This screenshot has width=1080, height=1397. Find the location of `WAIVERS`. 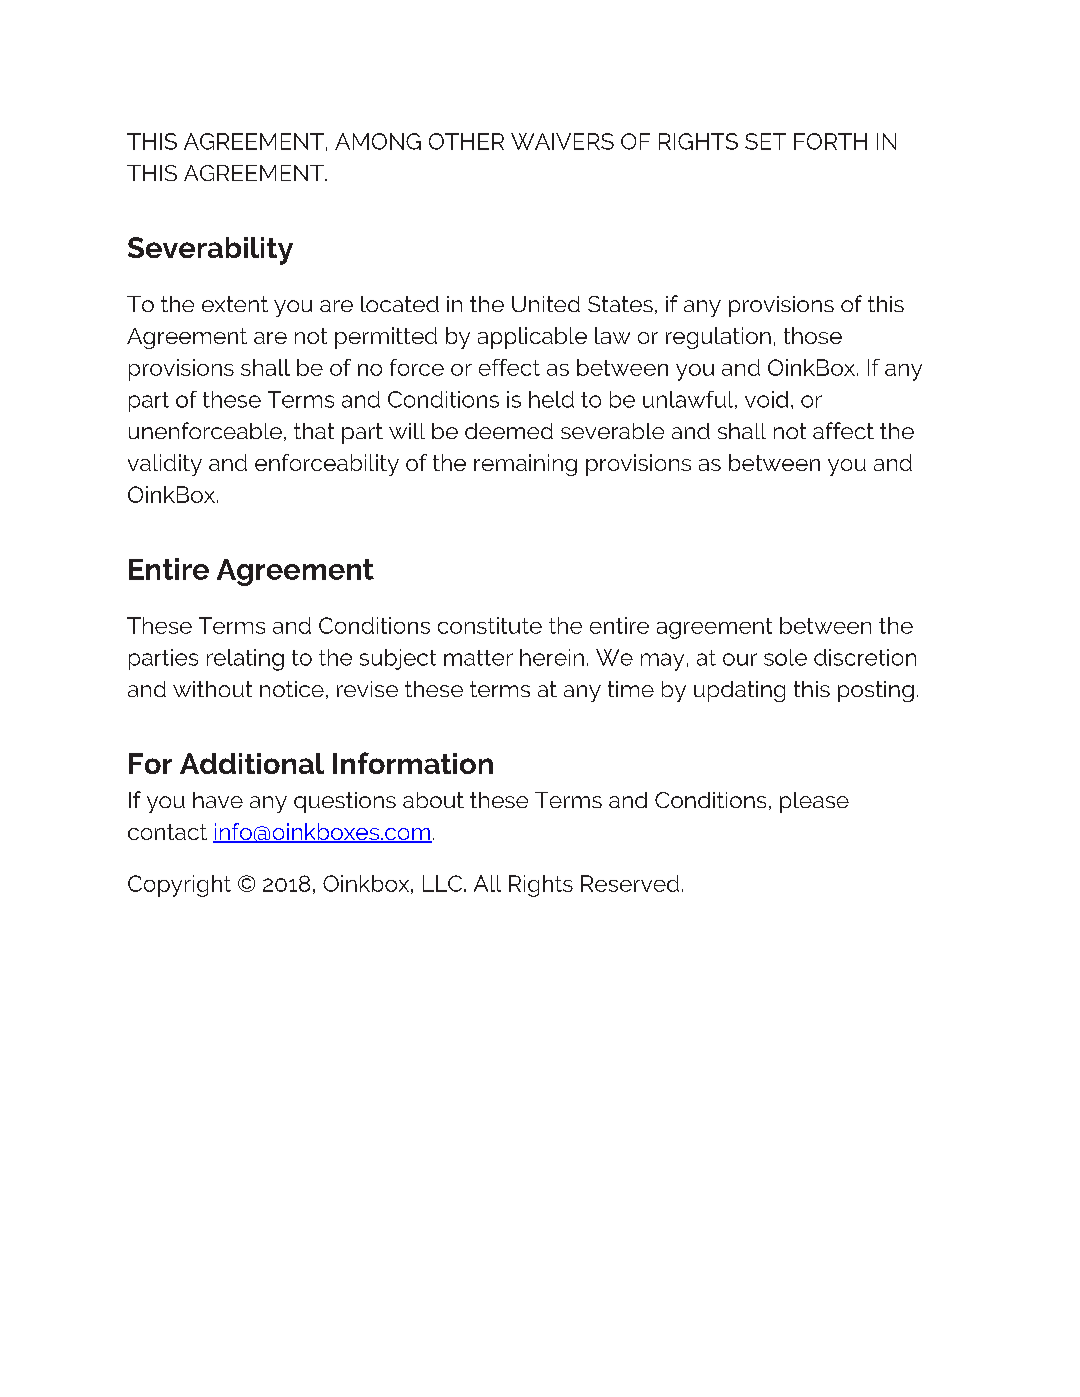

WAIVERS is located at coordinates (562, 141).
